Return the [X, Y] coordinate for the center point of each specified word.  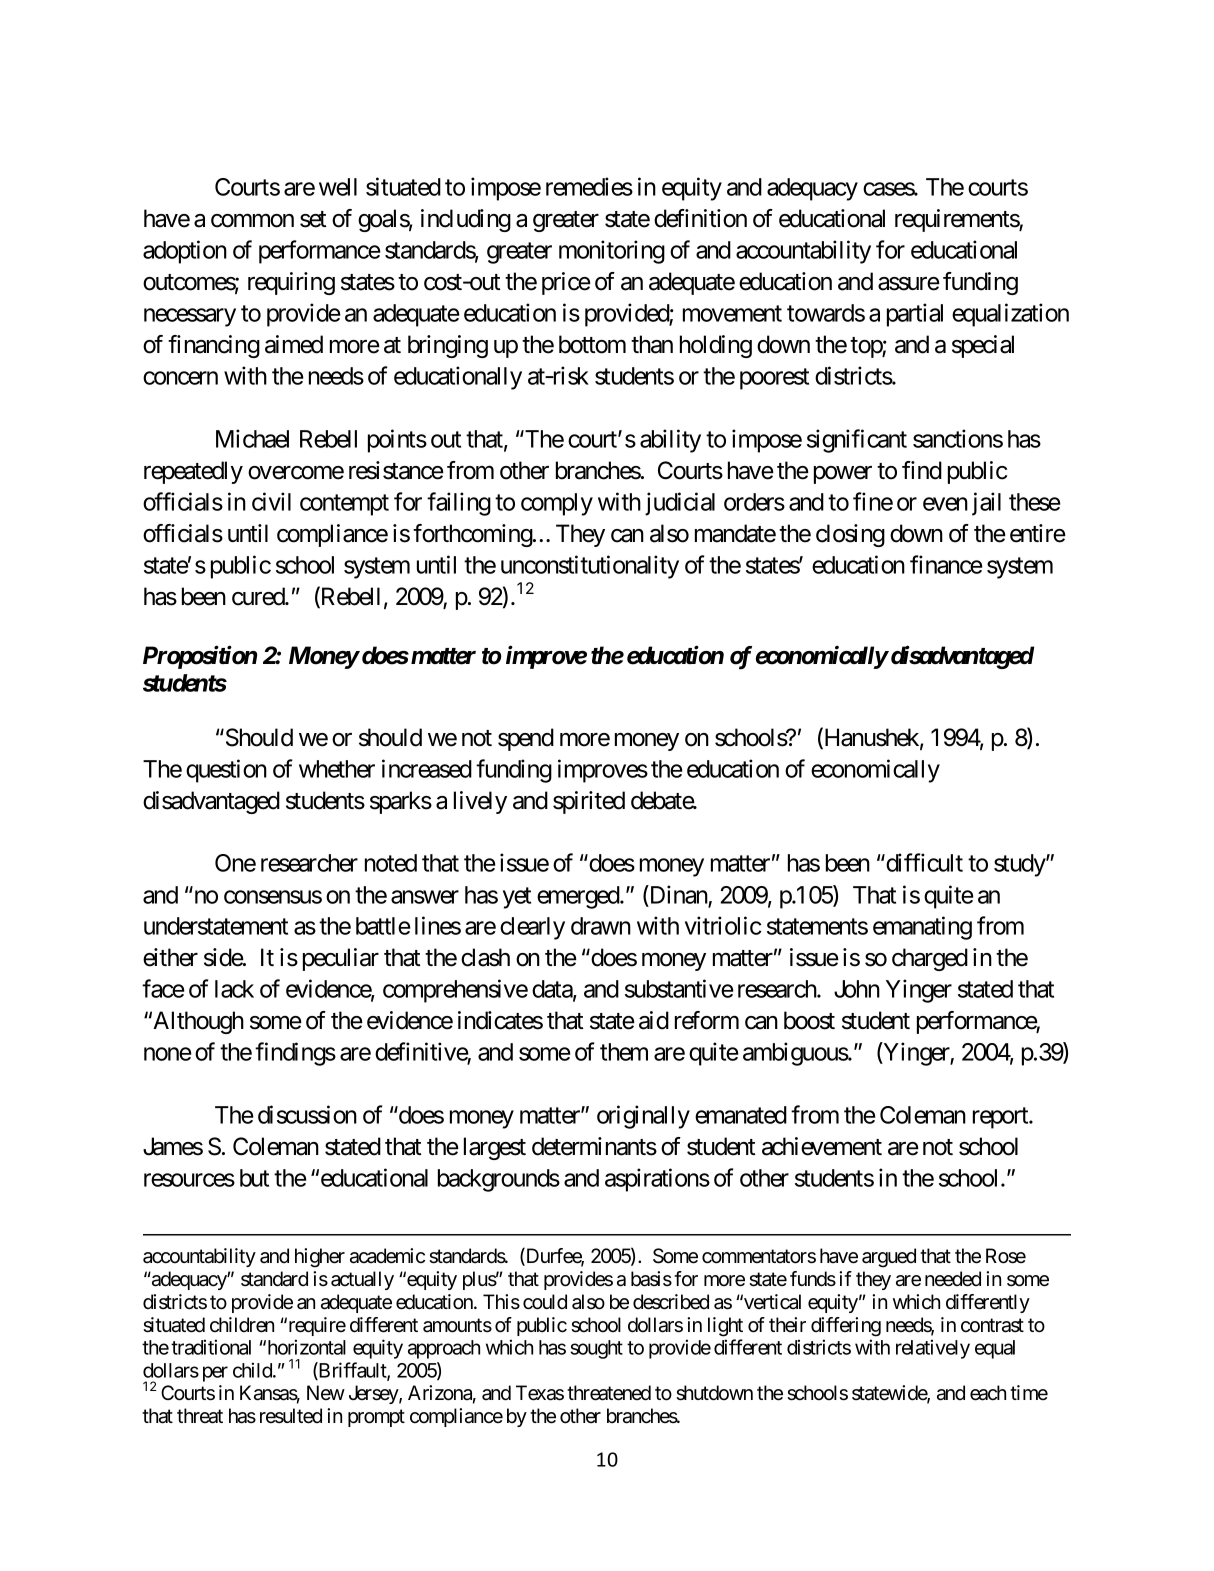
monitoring [612, 252]
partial [915, 315]
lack [234, 989]
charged [930, 959]
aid [654, 1020]
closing [850, 535]
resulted [291, 1416]
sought [596, 1349]
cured [259, 596]
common [252, 221]
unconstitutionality [590, 567]
